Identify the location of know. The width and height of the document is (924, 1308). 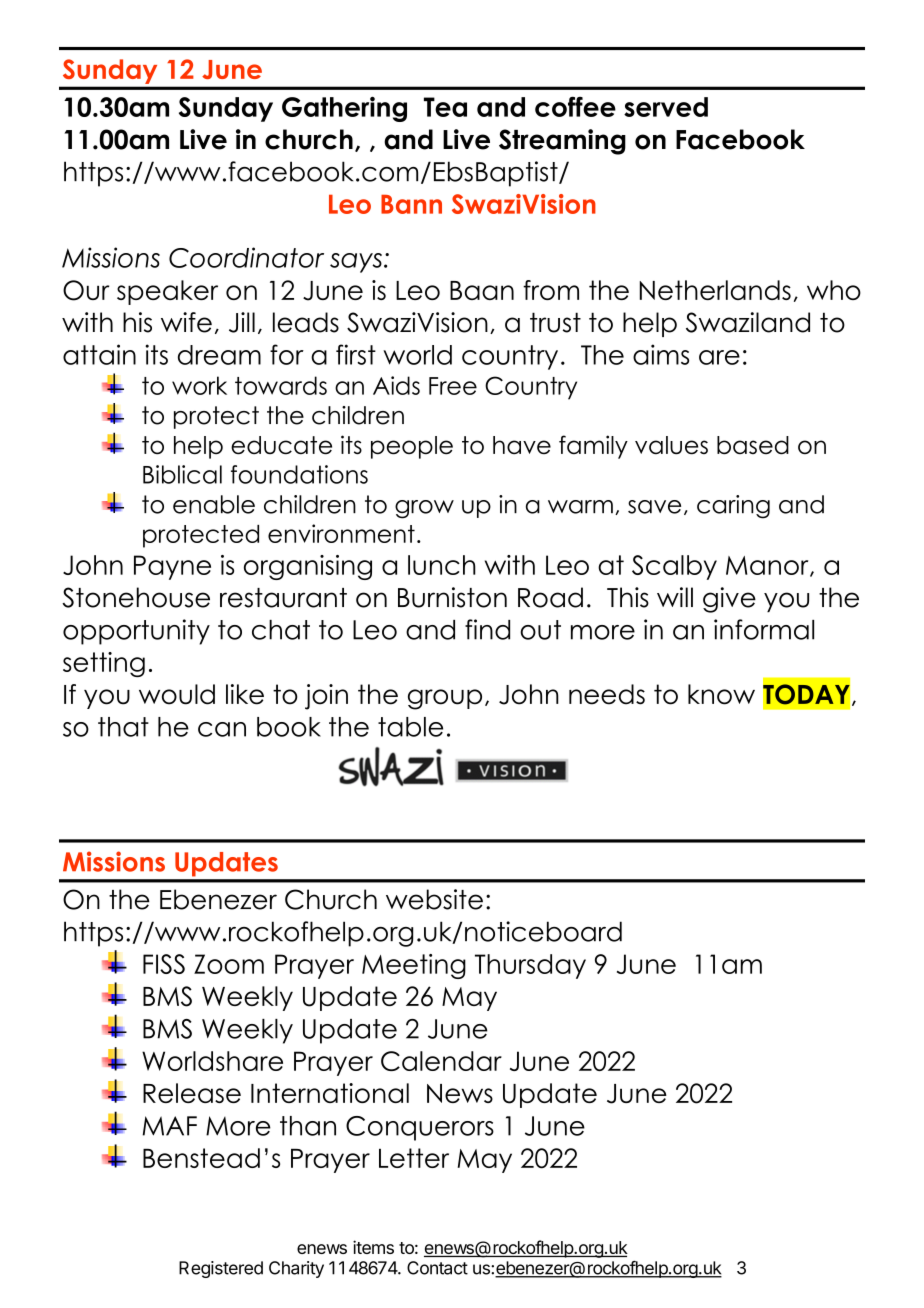
(721, 694).
